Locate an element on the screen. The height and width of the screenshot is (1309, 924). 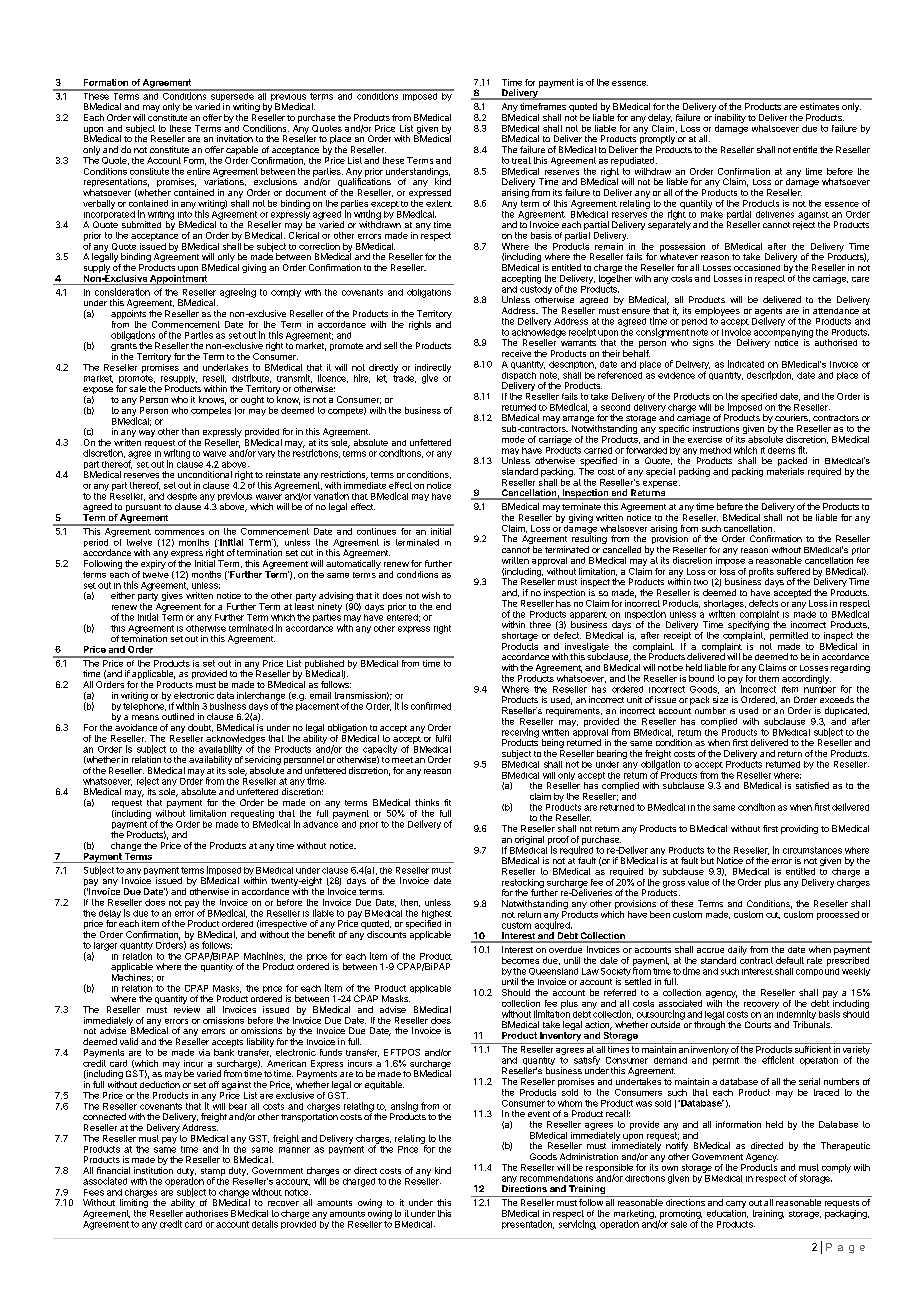
indemnity is located at coordinates (795, 1015).
